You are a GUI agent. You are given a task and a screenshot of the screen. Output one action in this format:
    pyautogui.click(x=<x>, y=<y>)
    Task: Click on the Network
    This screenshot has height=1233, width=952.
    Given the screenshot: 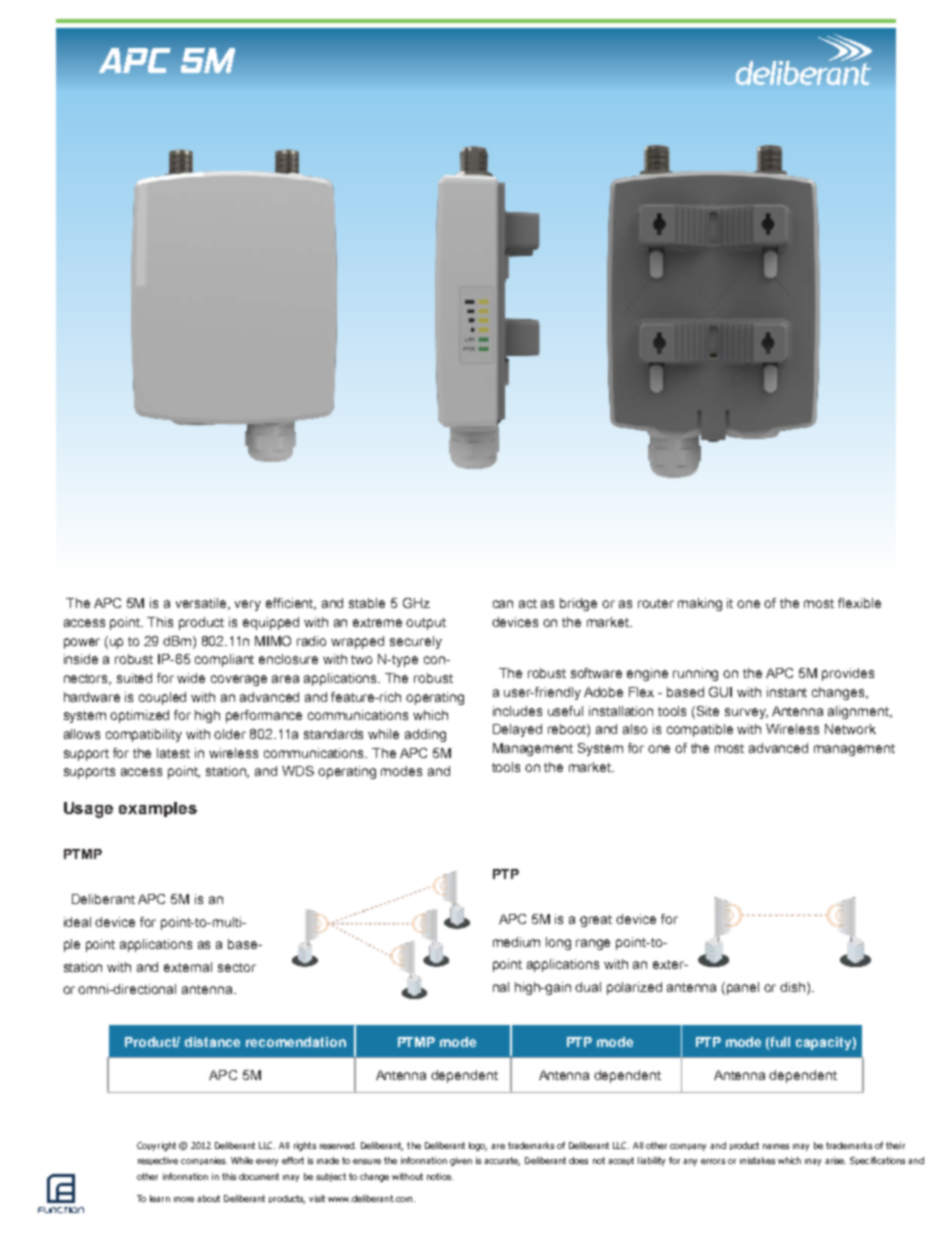 What is the action you would take?
    pyautogui.click(x=850, y=729)
